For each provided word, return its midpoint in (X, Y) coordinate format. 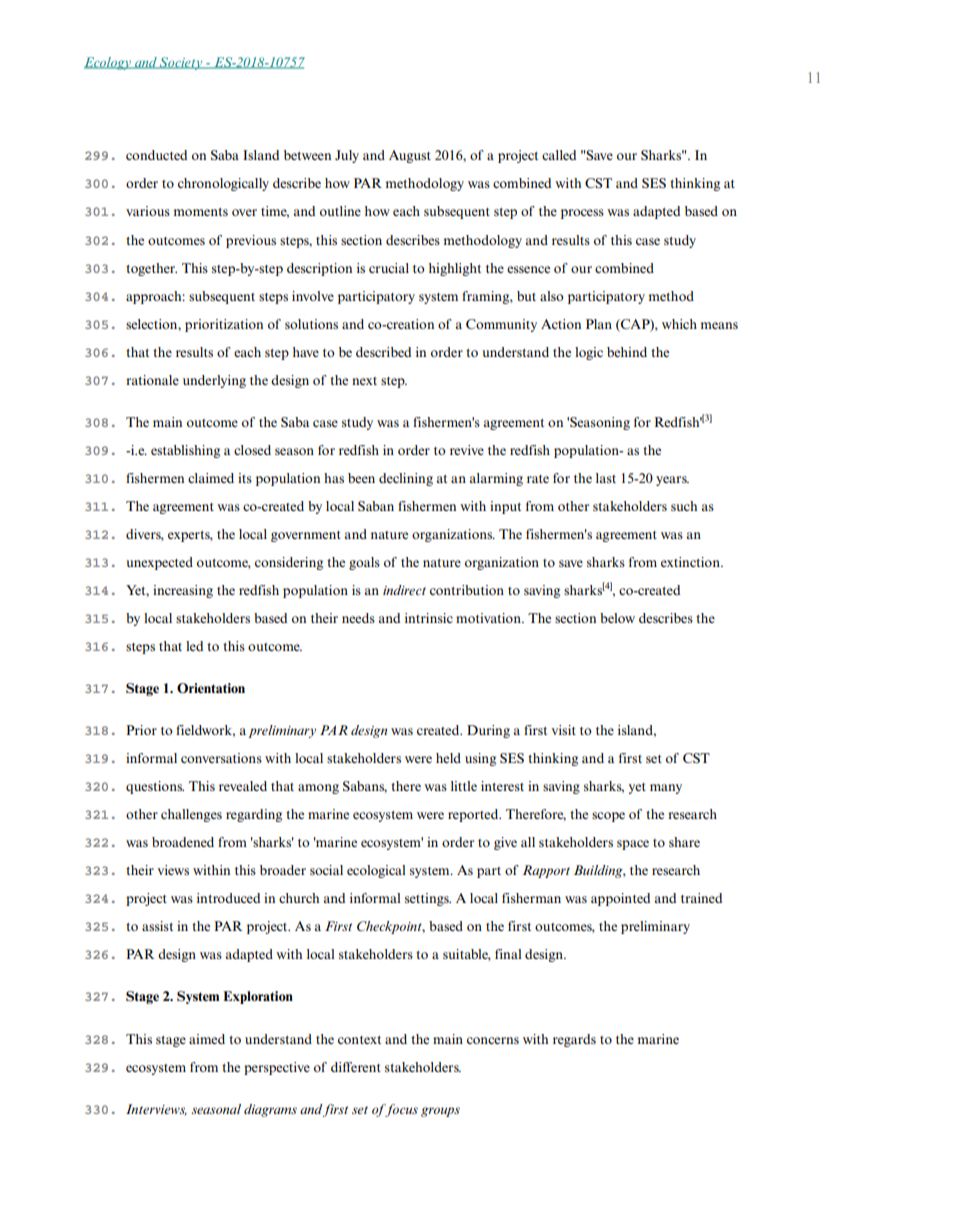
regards (574, 1040)
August (410, 156)
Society (181, 63)
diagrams (270, 1110)
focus (401, 1110)
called (559, 155)
